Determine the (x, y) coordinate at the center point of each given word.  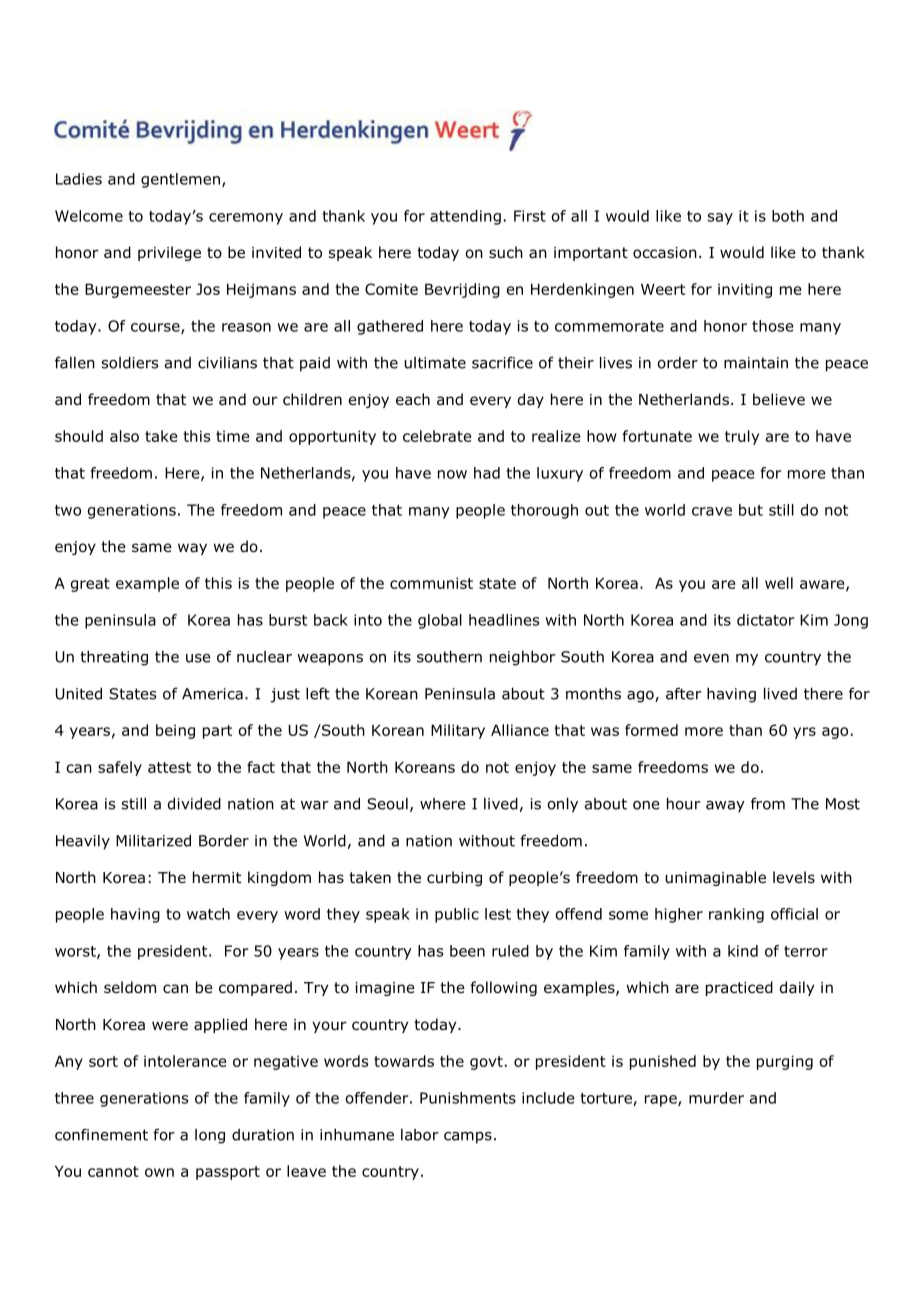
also (124, 436)
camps (468, 1138)
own (159, 1172)
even (711, 658)
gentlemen (180, 180)
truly (742, 437)
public (457, 915)
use (198, 658)
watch (208, 914)
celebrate (437, 436)
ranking (736, 915)
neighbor (523, 658)
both (788, 216)
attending (465, 217)
